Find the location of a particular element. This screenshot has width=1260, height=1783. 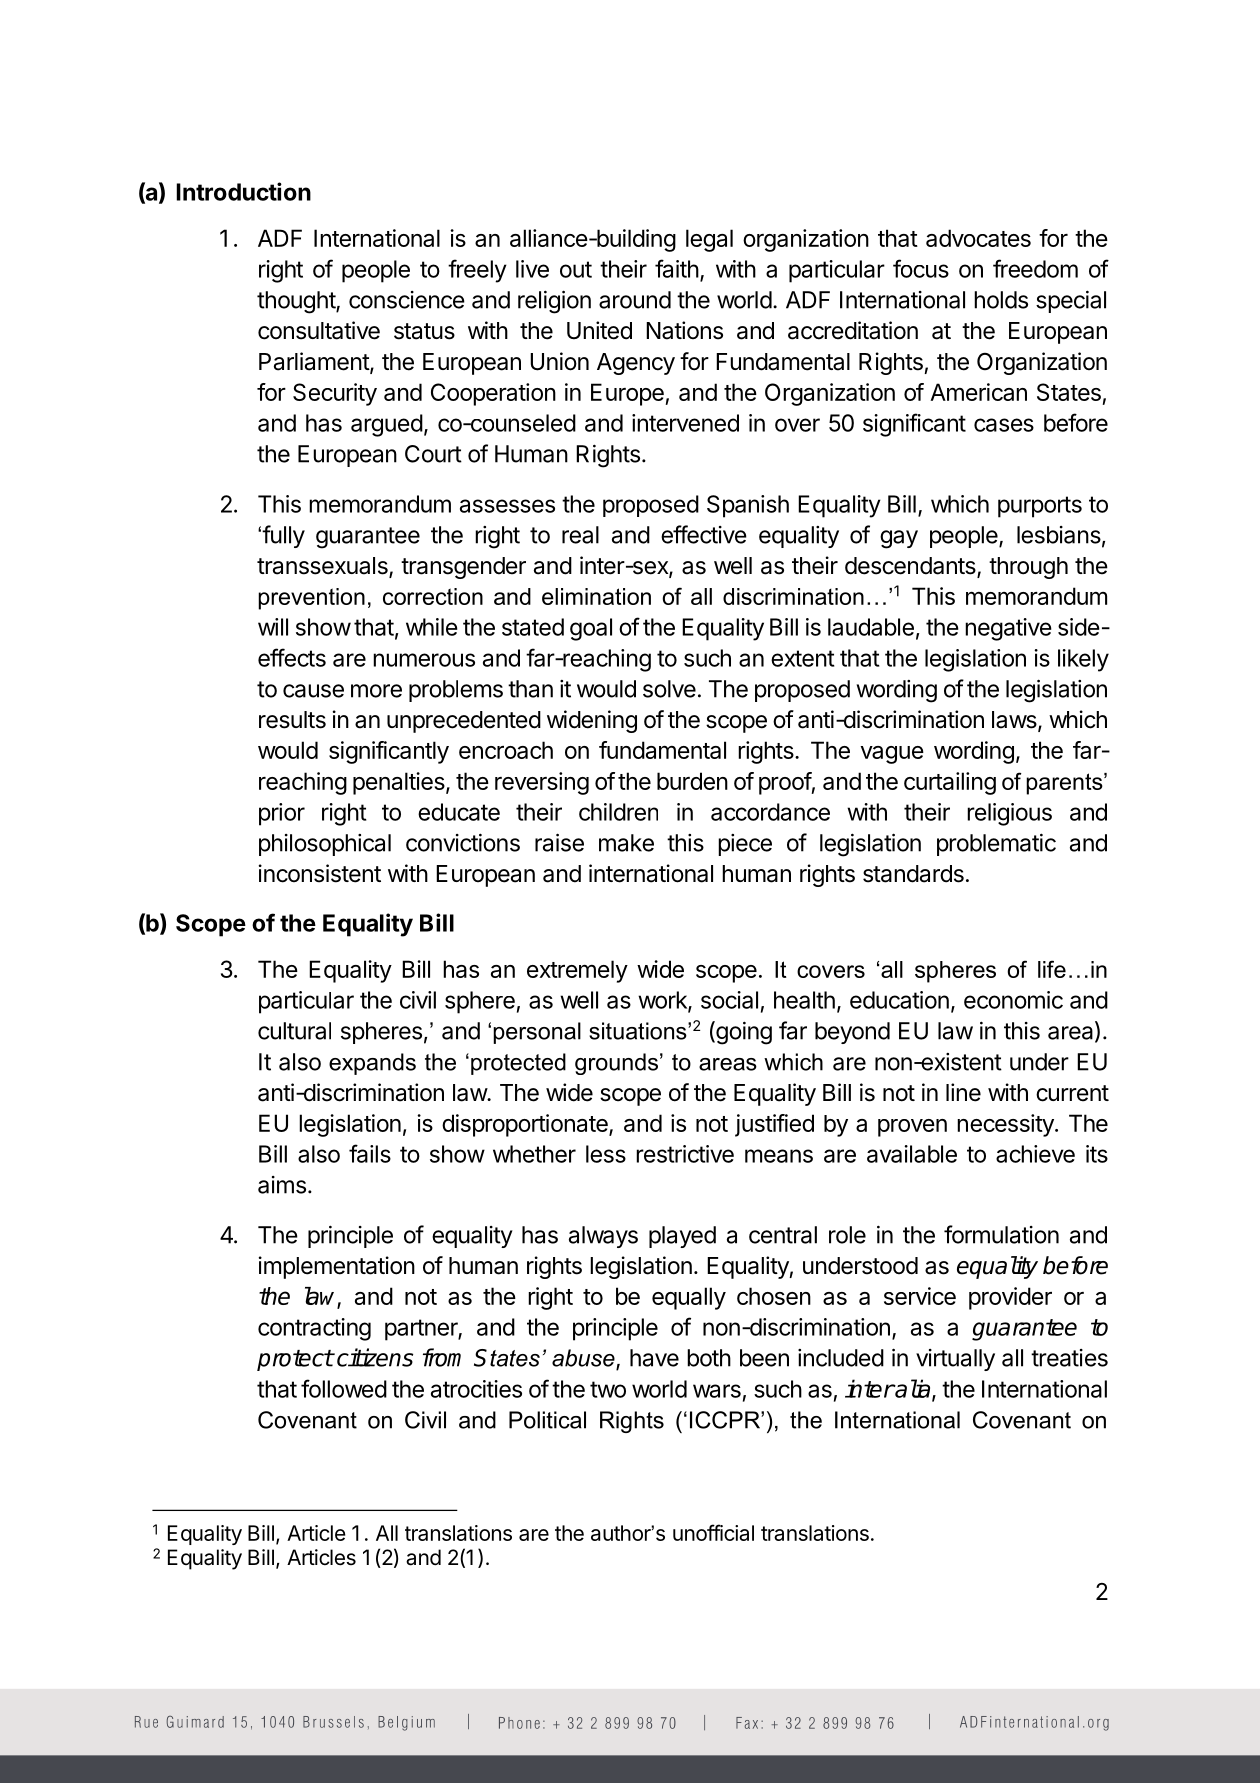

thought is located at coordinates (297, 302).
